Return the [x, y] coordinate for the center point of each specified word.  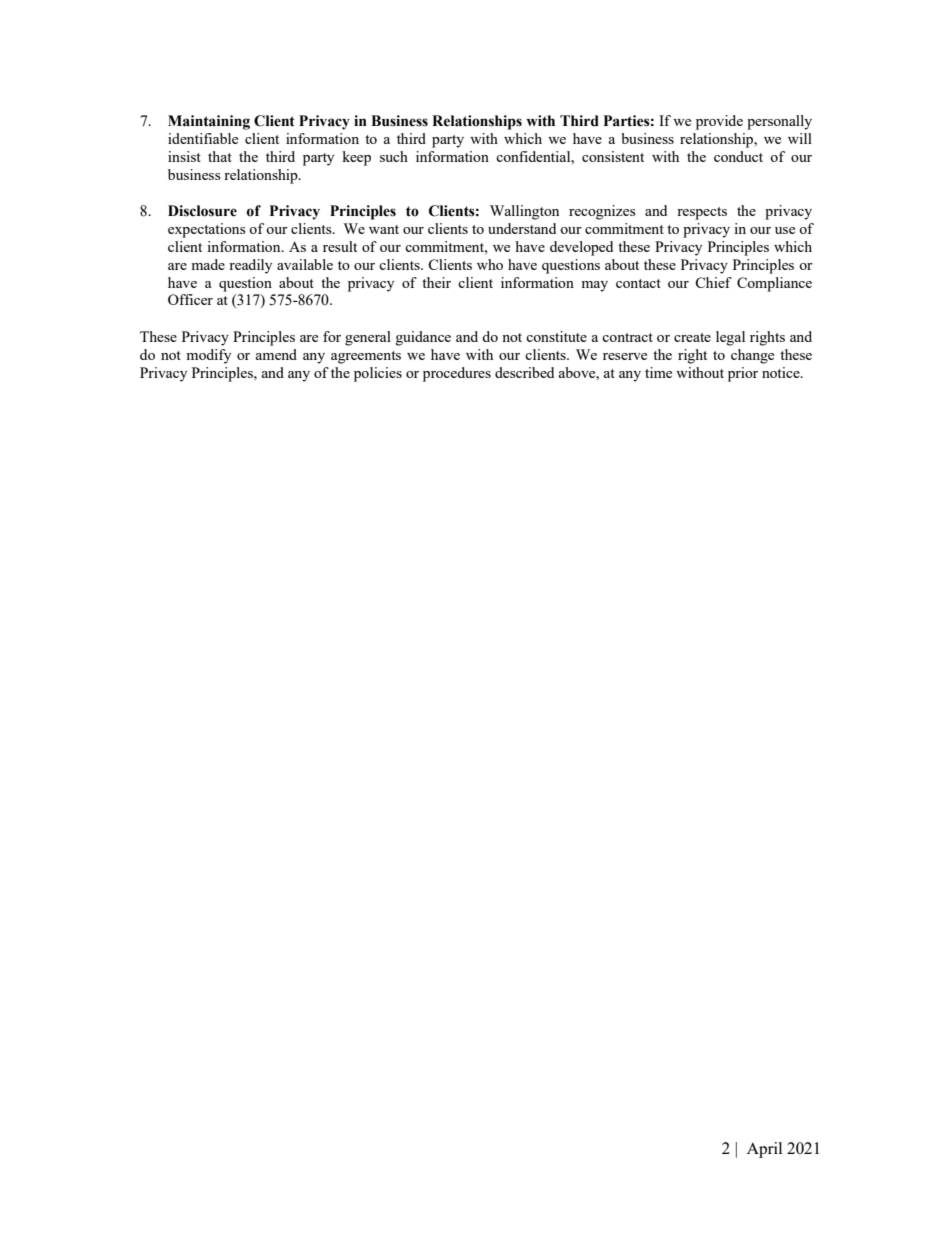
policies [378, 374]
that [220, 156]
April [764, 1150]
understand [522, 228]
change [752, 356]
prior [743, 374]
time [658, 372]
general [368, 338]
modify [208, 356]
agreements [366, 357]
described [524, 372]
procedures [457, 374]
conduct [738, 156]
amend [276, 354]
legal [730, 338]
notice [782, 372]
